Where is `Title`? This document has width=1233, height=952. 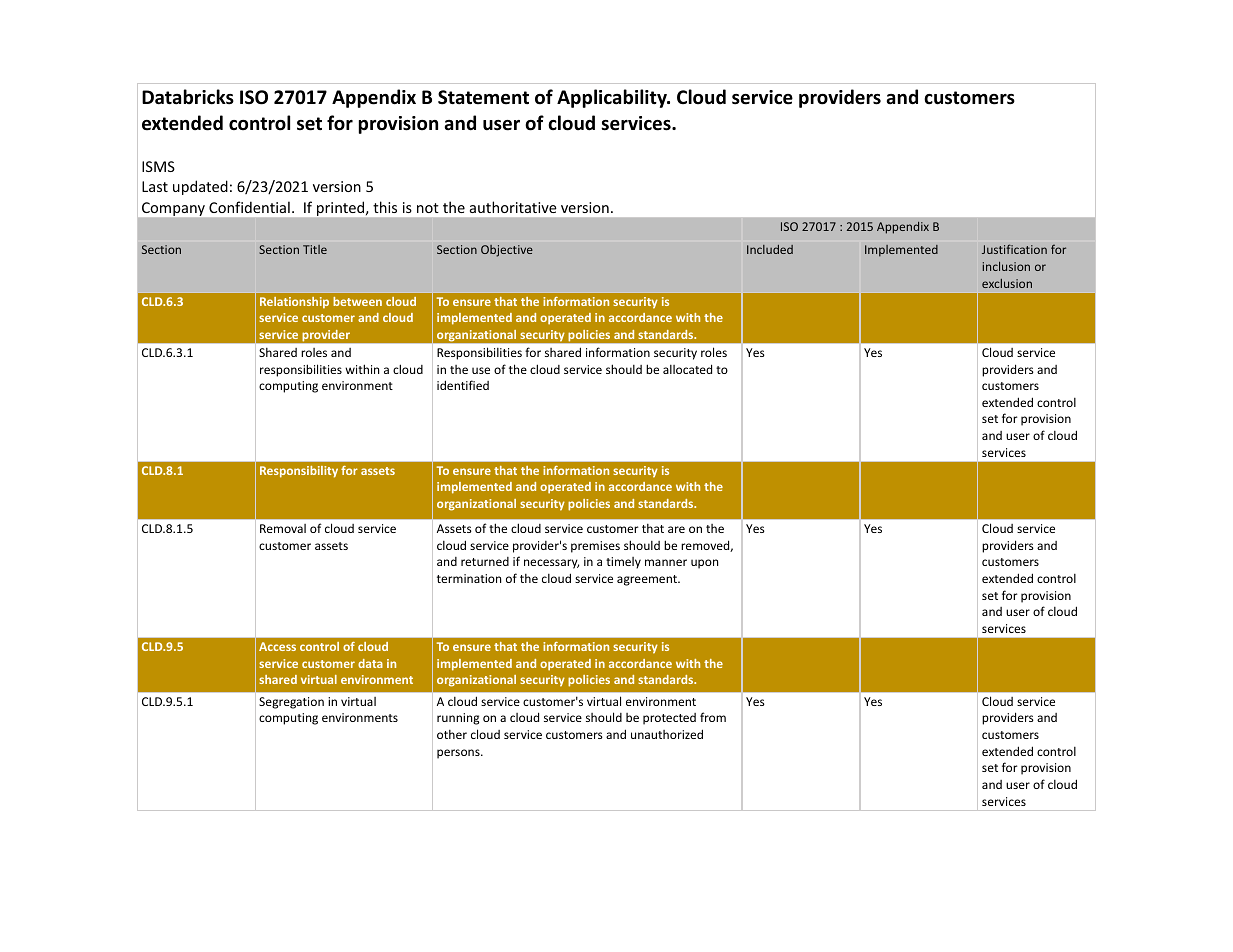 Title is located at coordinates (315, 249).
